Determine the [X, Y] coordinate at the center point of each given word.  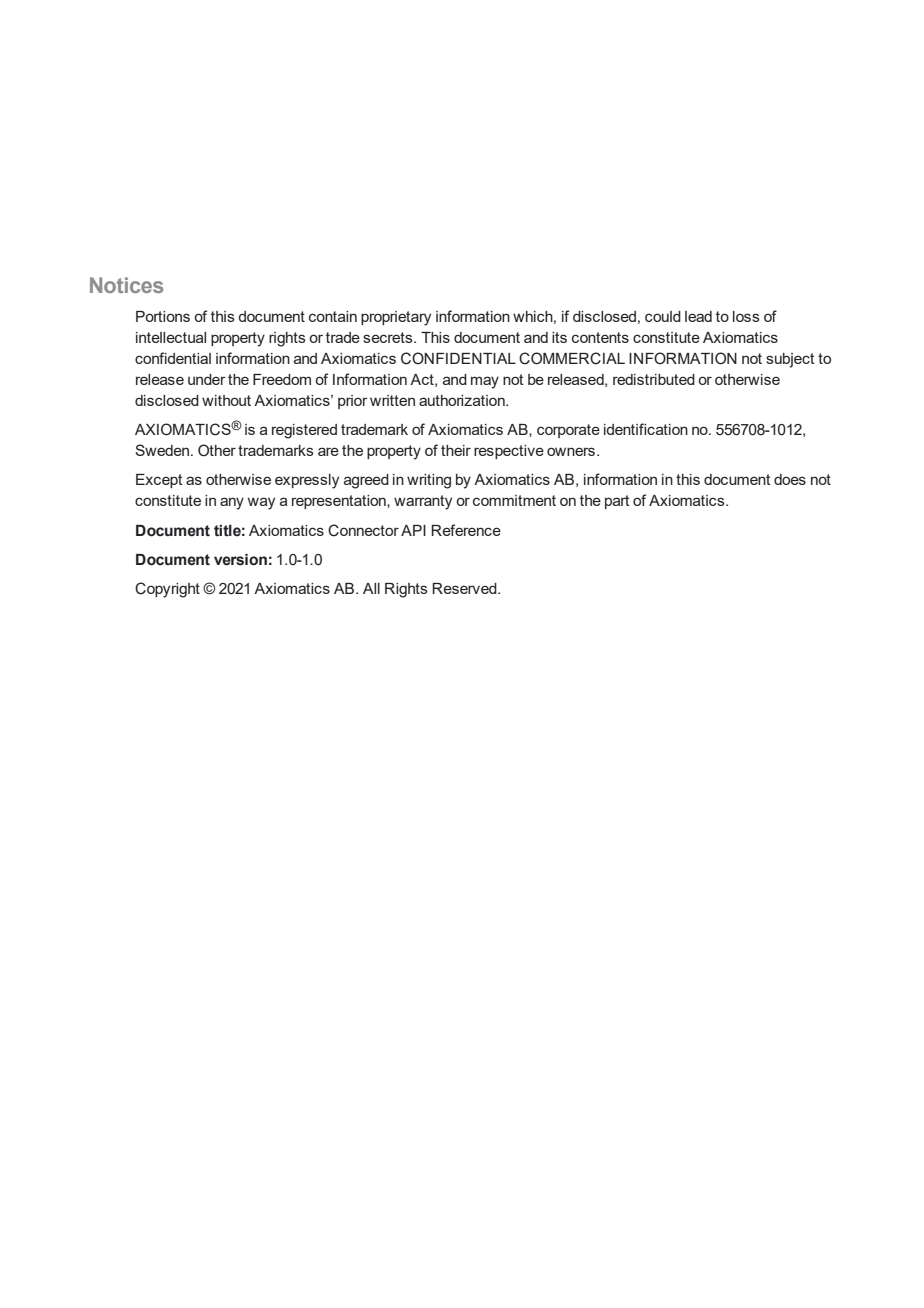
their [456, 450]
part [617, 502]
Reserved [465, 588]
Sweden [163, 450]
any [232, 503]
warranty [423, 502]
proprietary [396, 318]
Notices [126, 285]
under [207, 379]
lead [698, 316]
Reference [466, 530]
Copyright [167, 590]
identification [646, 429]
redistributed [654, 379]
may [485, 382]
